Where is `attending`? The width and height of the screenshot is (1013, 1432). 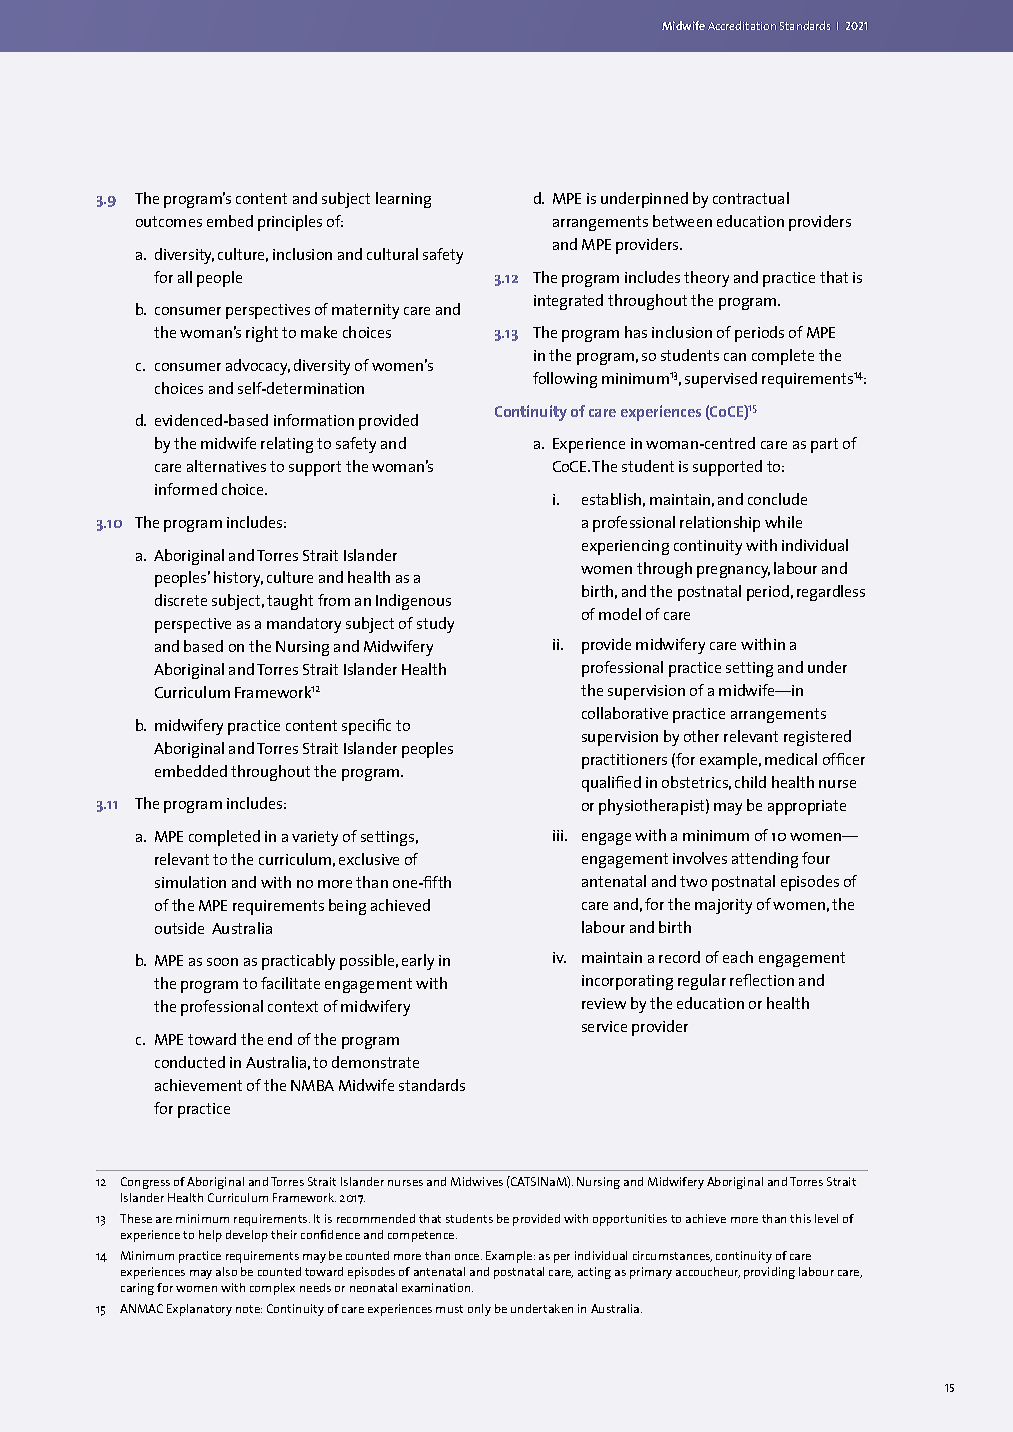
attending is located at coordinates (765, 860).
